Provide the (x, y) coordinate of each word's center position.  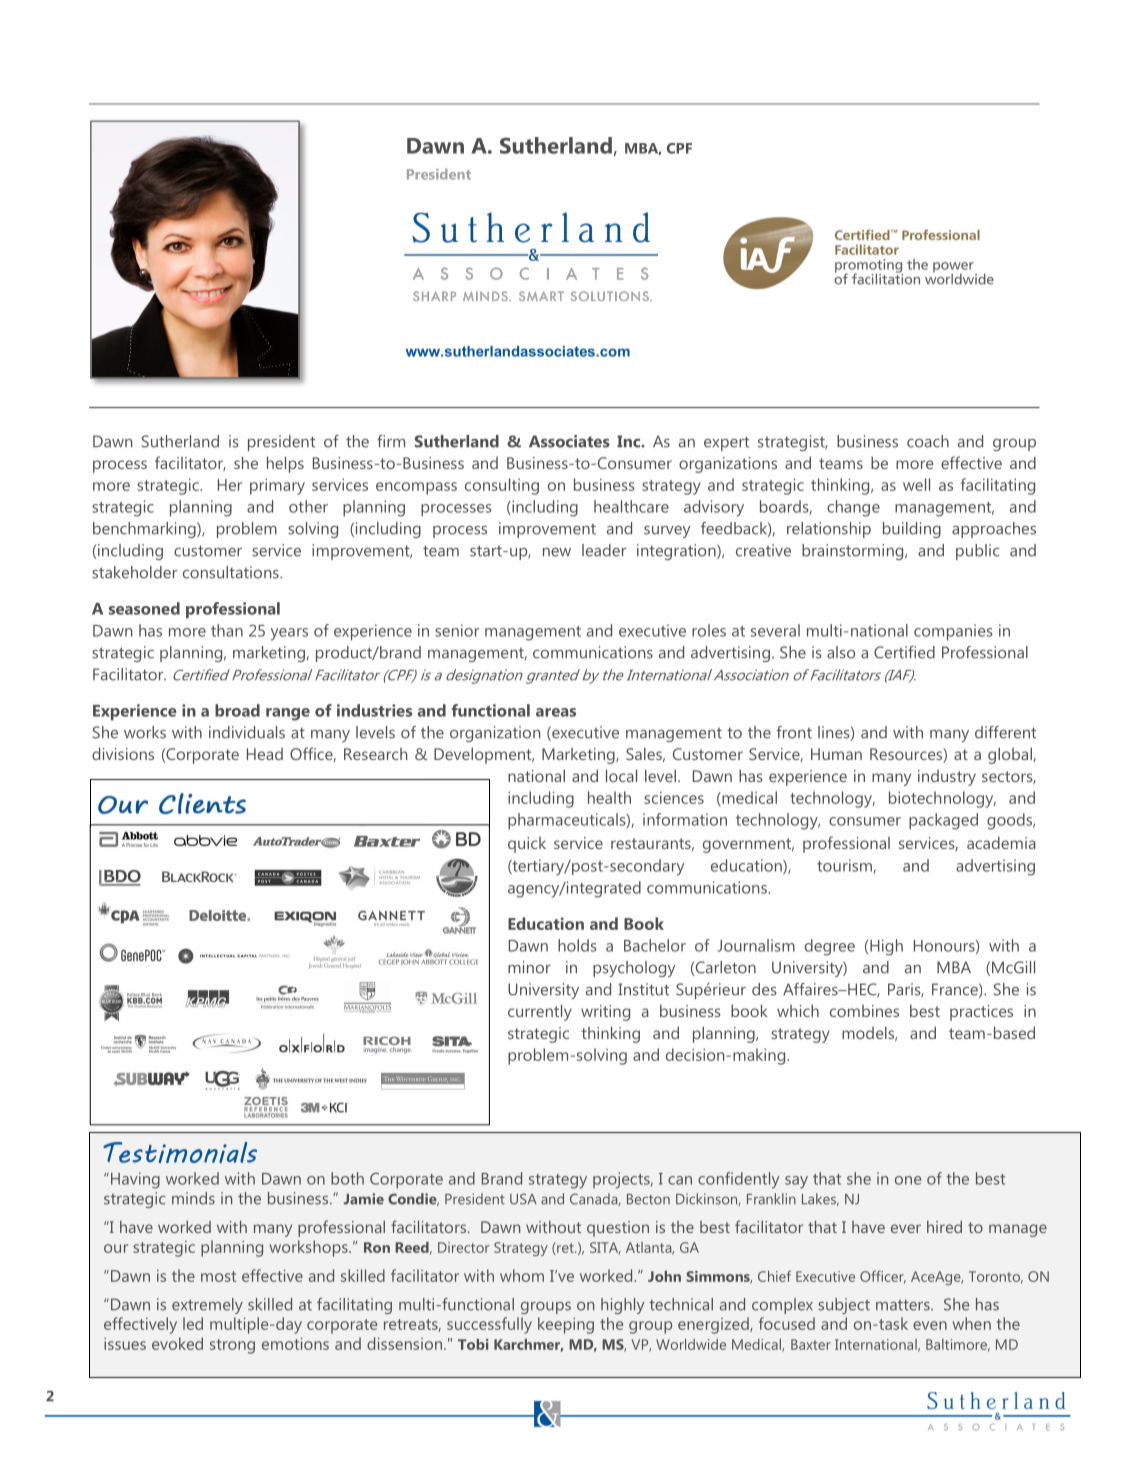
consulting (502, 486)
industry (947, 778)
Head (265, 754)
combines (864, 1011)
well (916, 484)
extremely (207, 1306)
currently (540, 1012)
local (621, 775)
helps (285, 464)
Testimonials (180, 1152)
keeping (566, 1325)
